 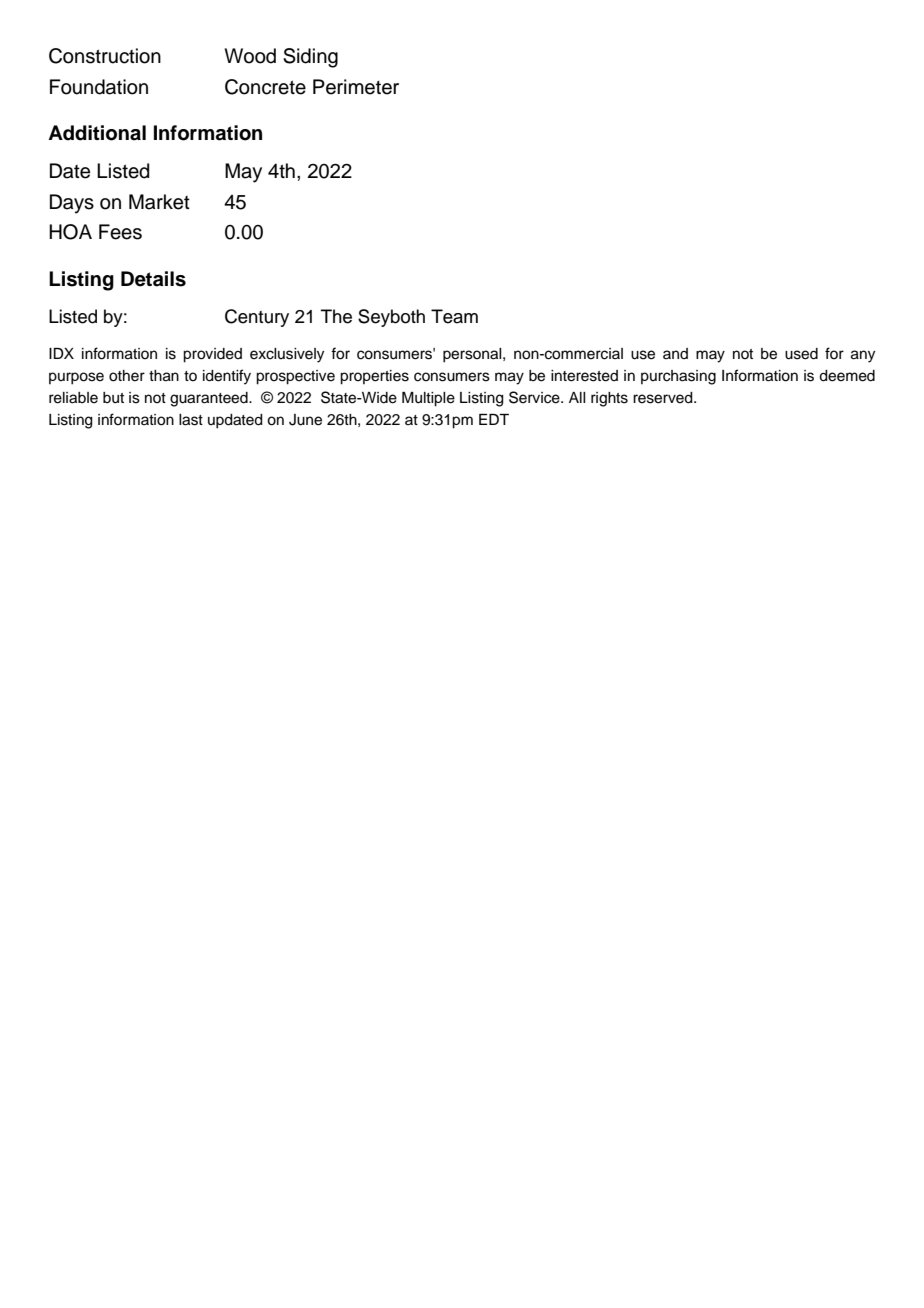 What do you see at coordinates (105, 56) in the screenshot?
I see `Construction` at bounding box center [105, 56].
